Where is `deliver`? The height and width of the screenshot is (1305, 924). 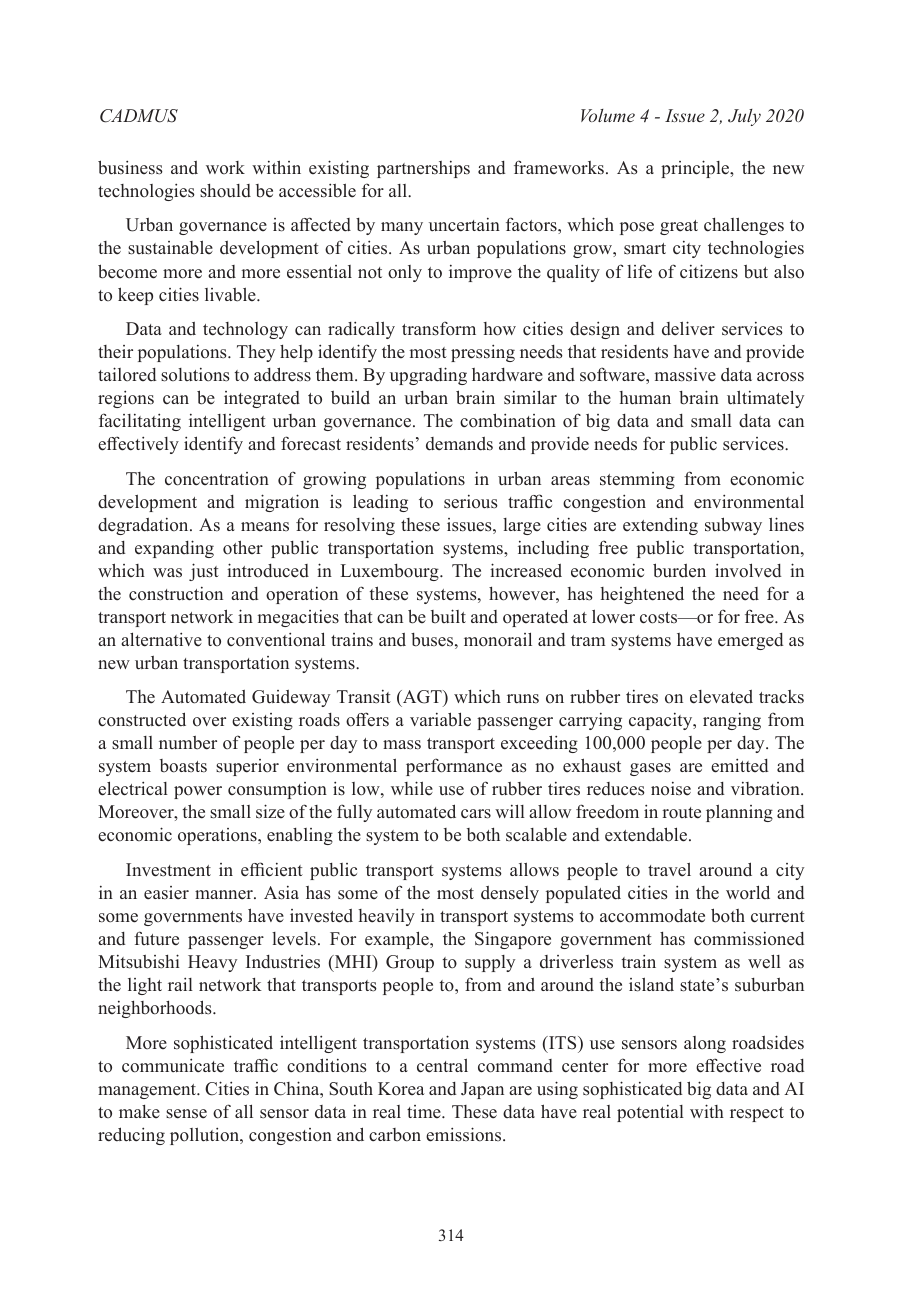 deliver is located at coordinates (688, 328).
